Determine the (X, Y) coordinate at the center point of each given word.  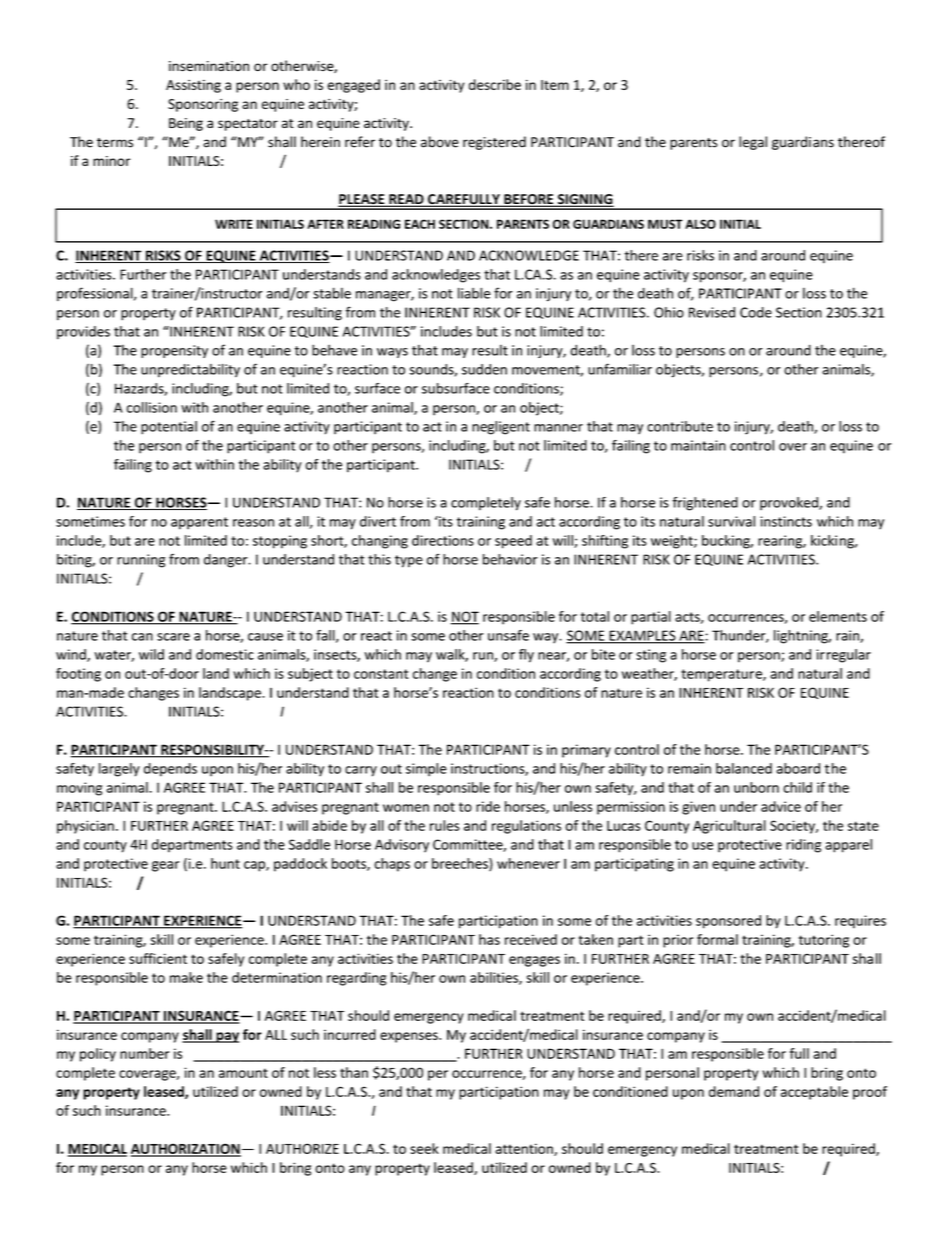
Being (186, 124)
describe (495, 84)
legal (753, 143)
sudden (484, 369)
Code (756, 312)
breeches (461, 864)
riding (803, 846)
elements (838, 616)
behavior (510, 559)
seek (424, 1148)
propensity (174, 351)
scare (173, 637)
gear (165, 866)
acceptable (814, 1093)
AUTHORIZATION (186, 1149)
